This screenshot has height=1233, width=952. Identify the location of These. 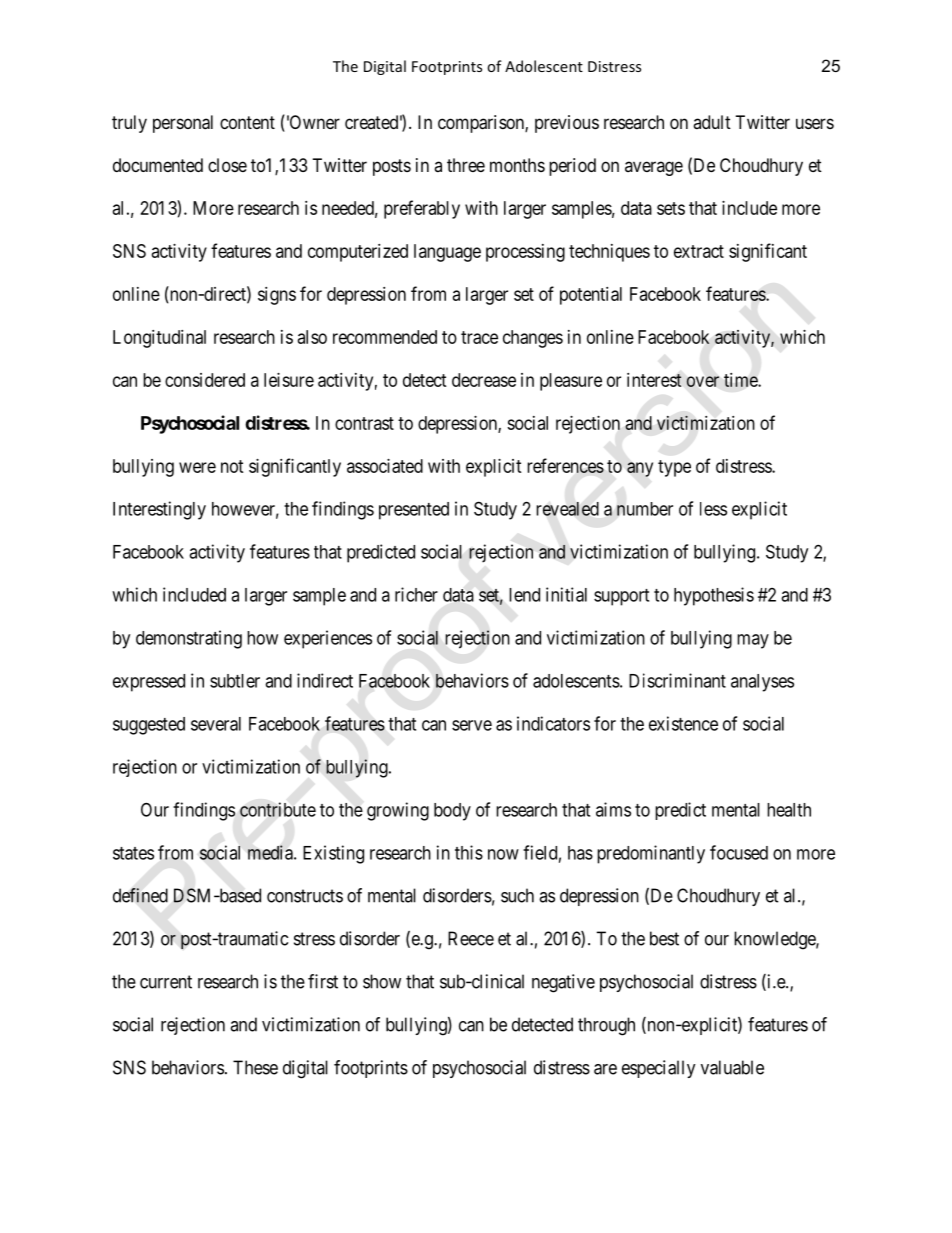
(255, 1067).
